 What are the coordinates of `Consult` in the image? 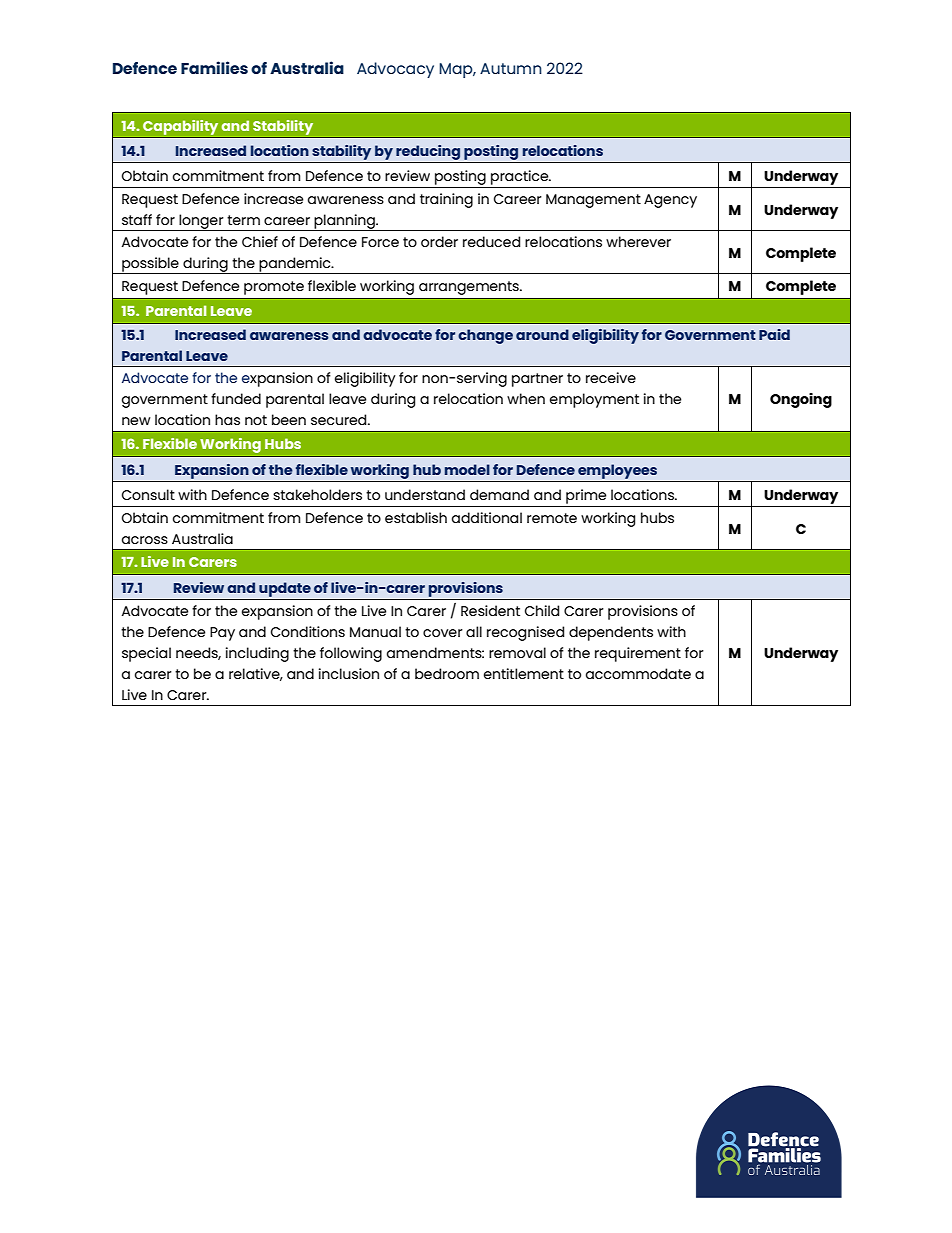 It's located at (148, 494).
